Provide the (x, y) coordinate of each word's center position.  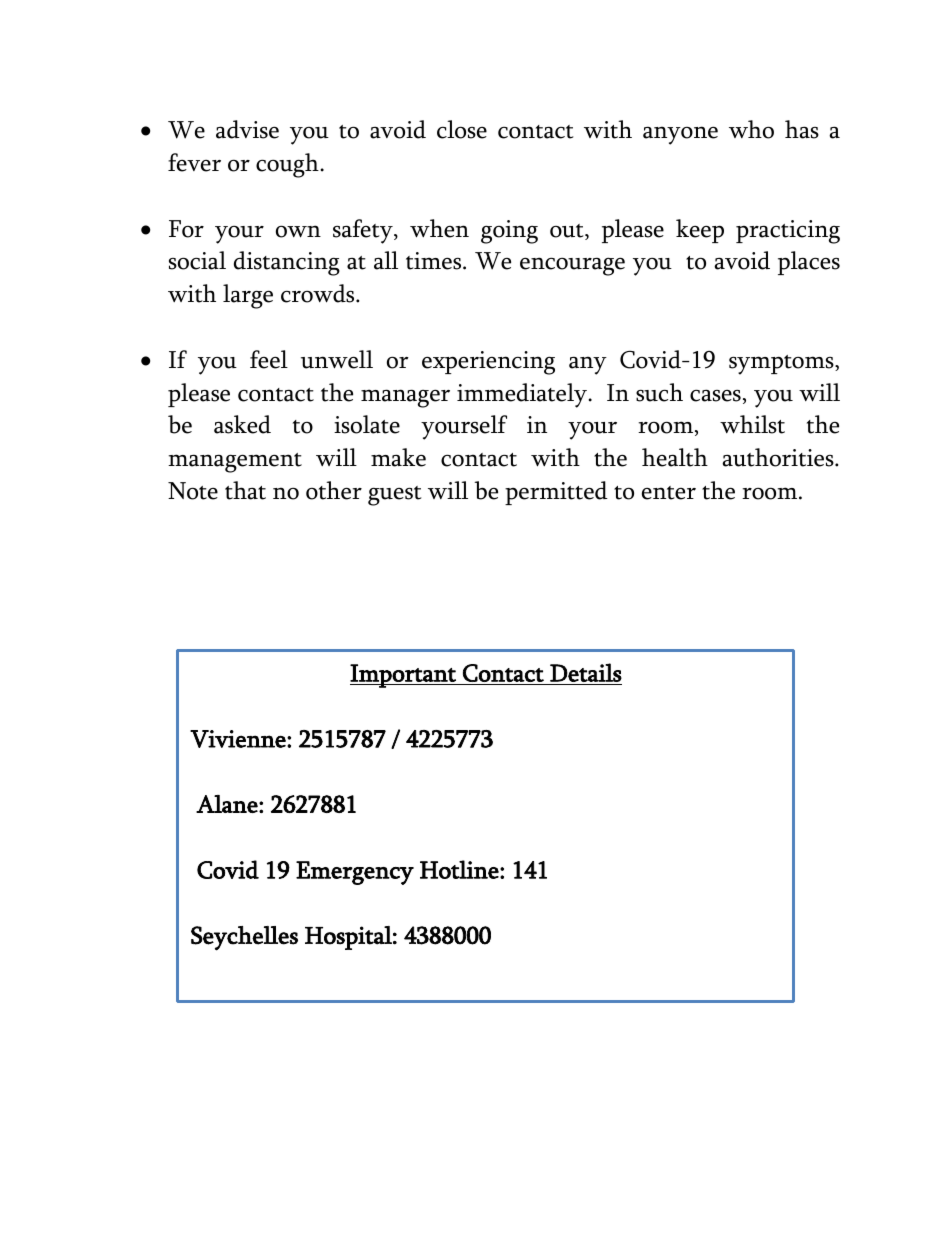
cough (288, 165)
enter (669, 493)
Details (586, 672)
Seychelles (244, 938)
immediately (523, 395)
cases (715, 395)
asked (242, 424)
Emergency (355, 873)
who (751, 129)
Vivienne (239, 739)
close (462, 129)
